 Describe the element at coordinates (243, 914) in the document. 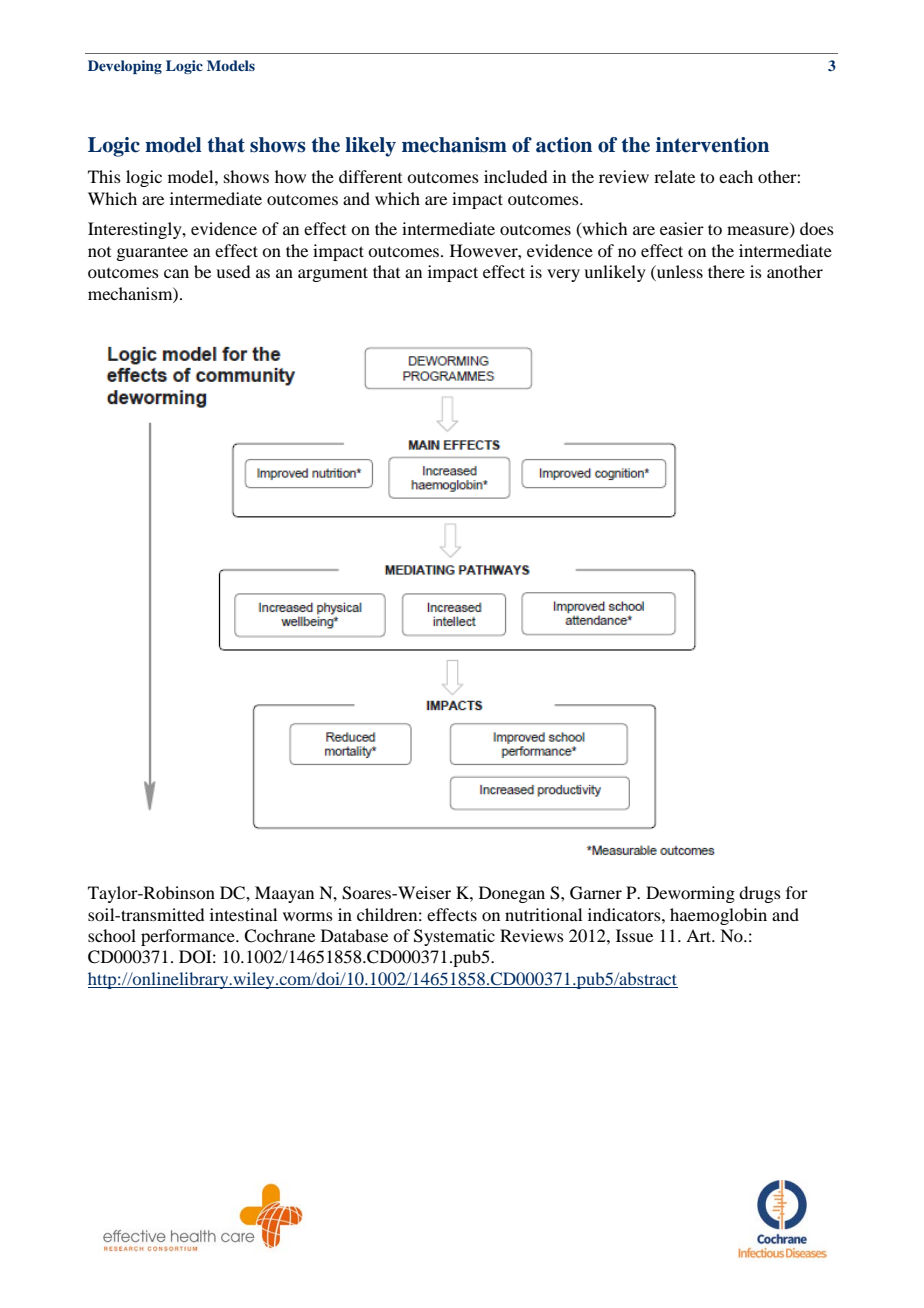

I see `intestinal` at that location.
